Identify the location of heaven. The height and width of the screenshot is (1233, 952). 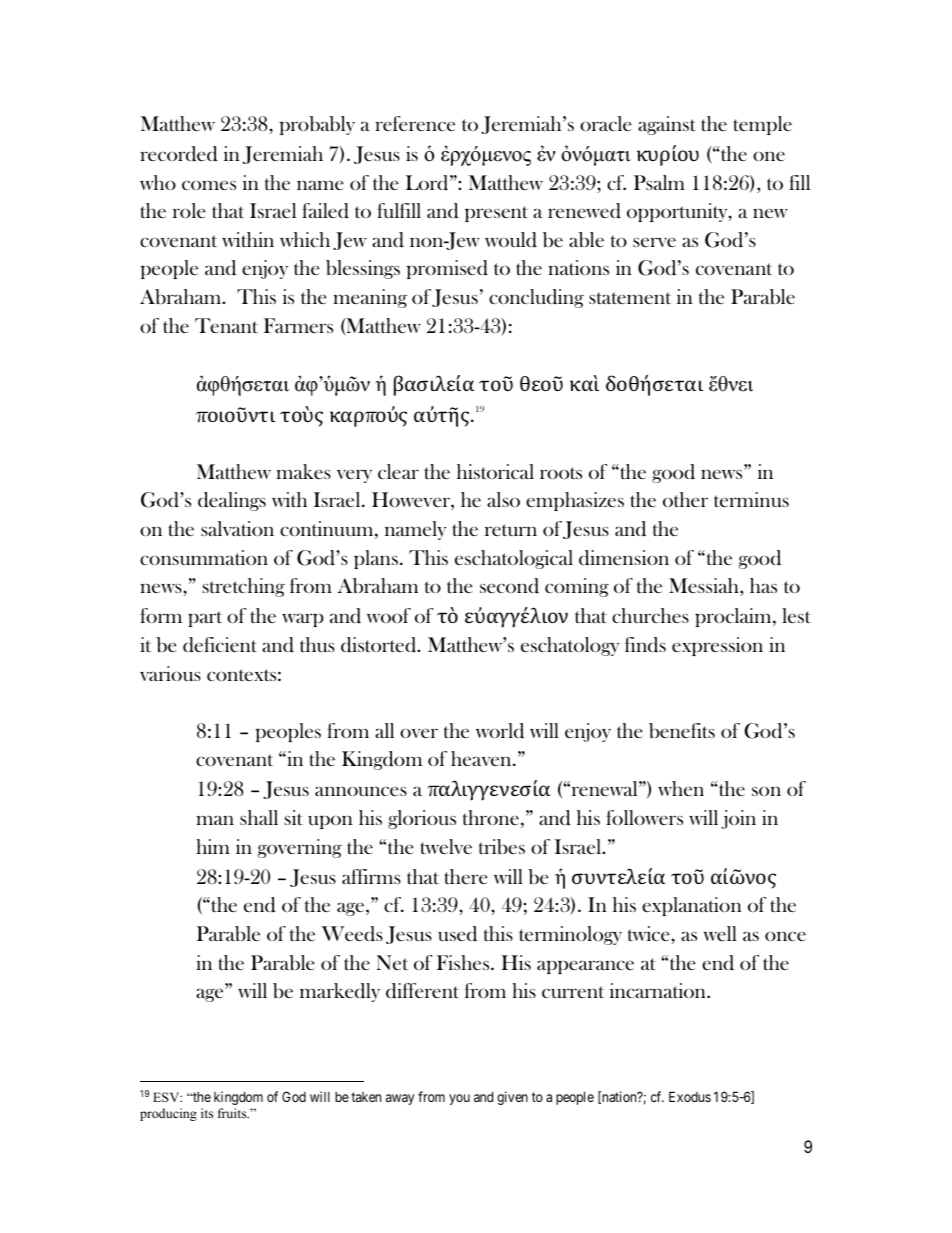
(482, 758).
